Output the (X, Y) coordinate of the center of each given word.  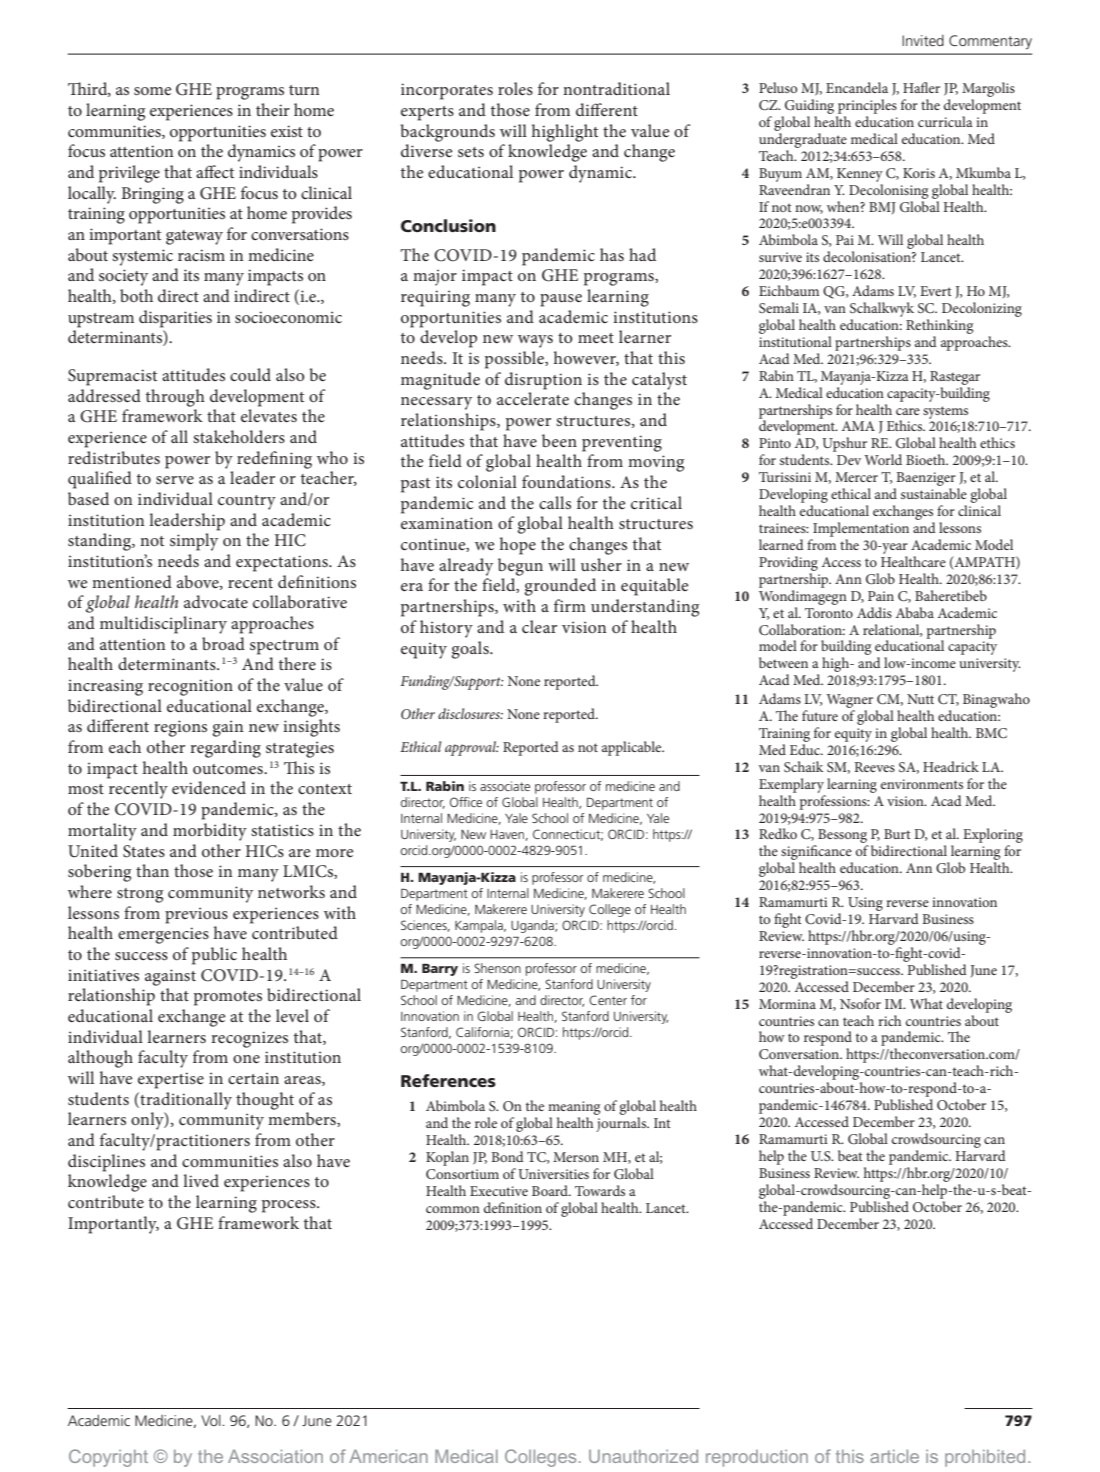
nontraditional (616, 88)
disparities (175, 319)
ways (535, 341)
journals (622, 1124)
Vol (212, 1420)
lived (201, 1180)
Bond (507, 1156)
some (153, 91)
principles (867, 106)
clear (539, 626)
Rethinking (939, 326)
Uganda (533, 926)
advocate (216, 601)
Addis (874, 612)
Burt (897, 834)
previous (196, 915)
